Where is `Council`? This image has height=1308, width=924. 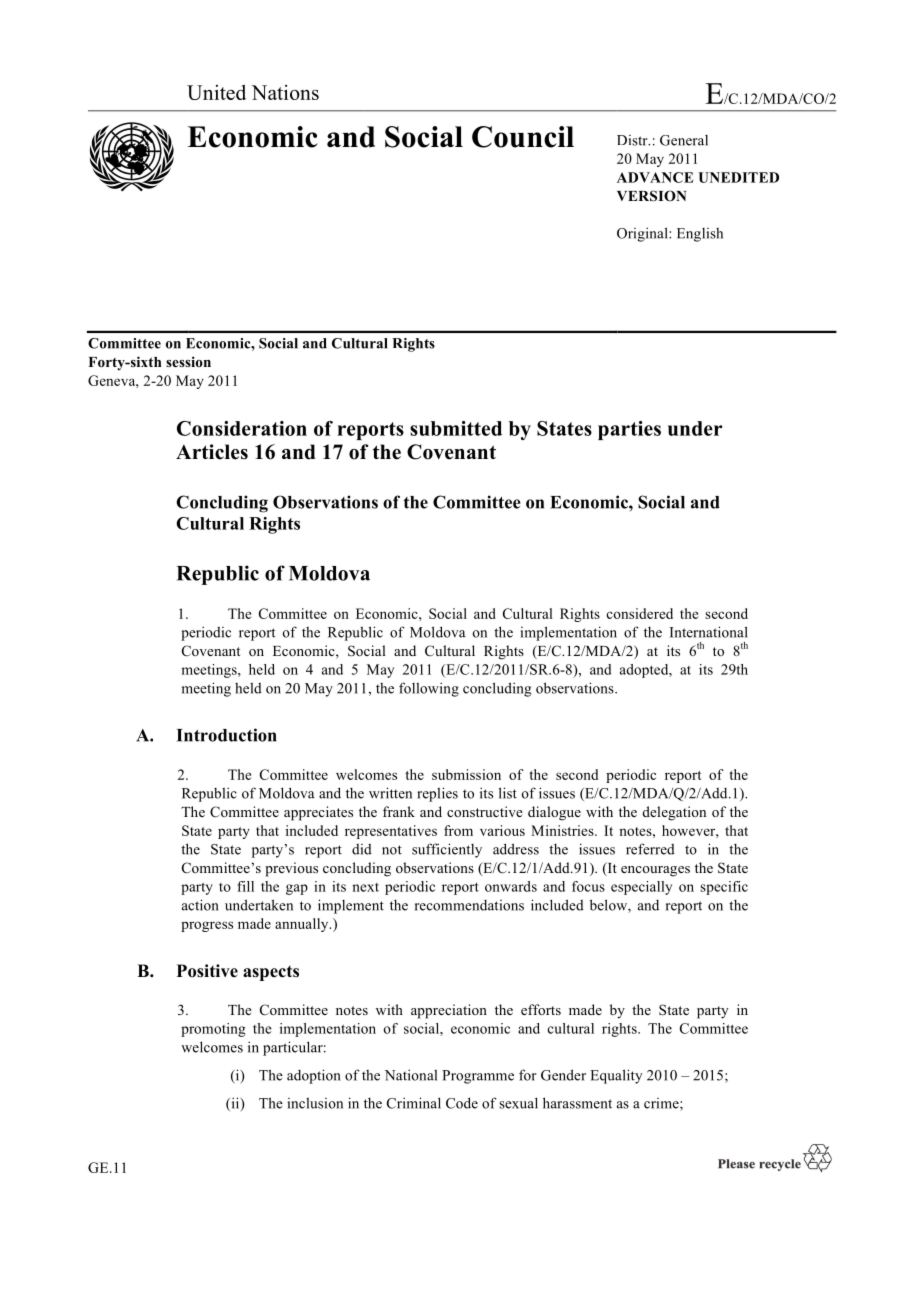
Council is located at coordinates (523, 137).
